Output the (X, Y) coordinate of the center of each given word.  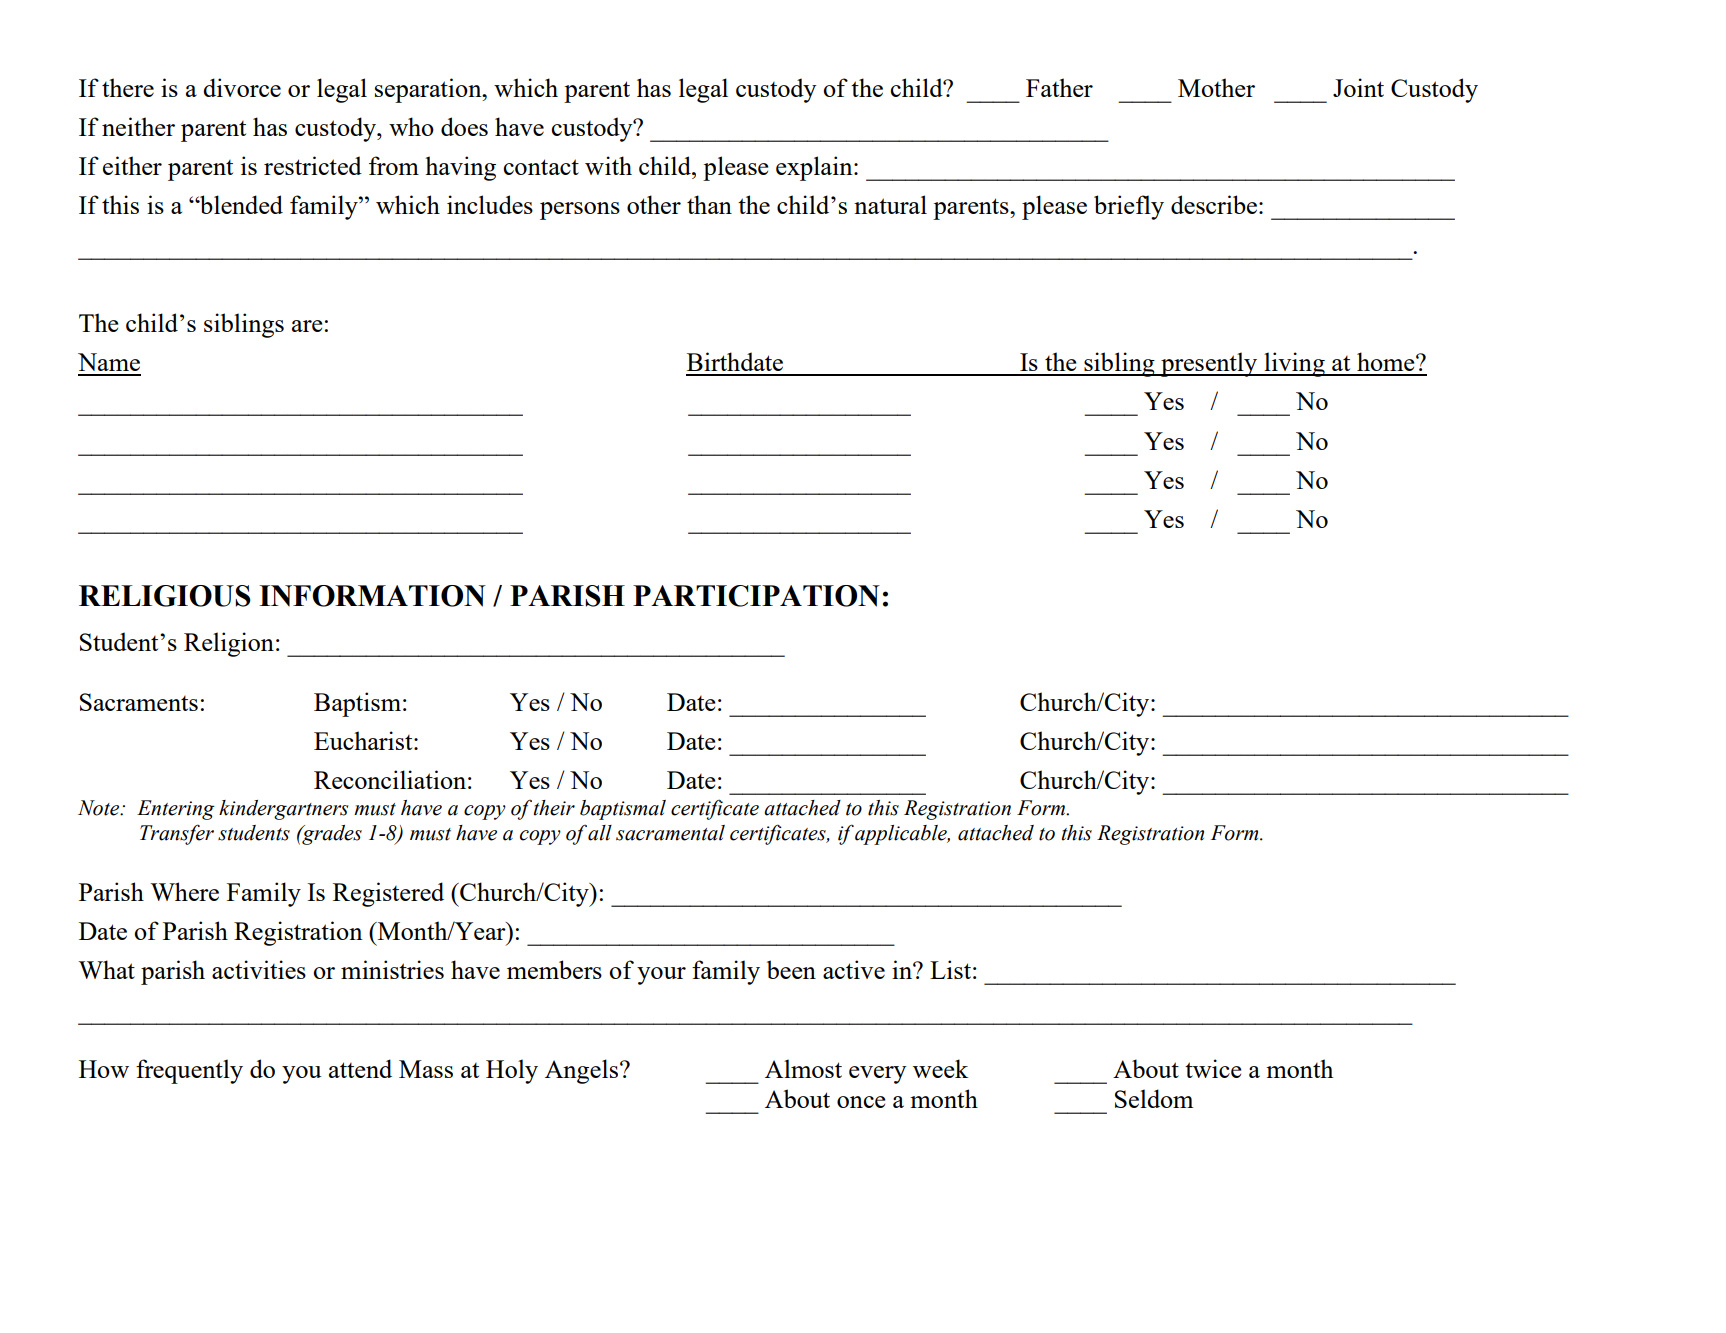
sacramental (670, 833)
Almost (803, 1068)
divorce (242, 87)
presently (1209, 364)
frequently (189, 1071)
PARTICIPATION (756, 596)
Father (1059, 87)
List (950, 969)
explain (815, 168)
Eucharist (364, 740)
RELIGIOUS (165, 596)
